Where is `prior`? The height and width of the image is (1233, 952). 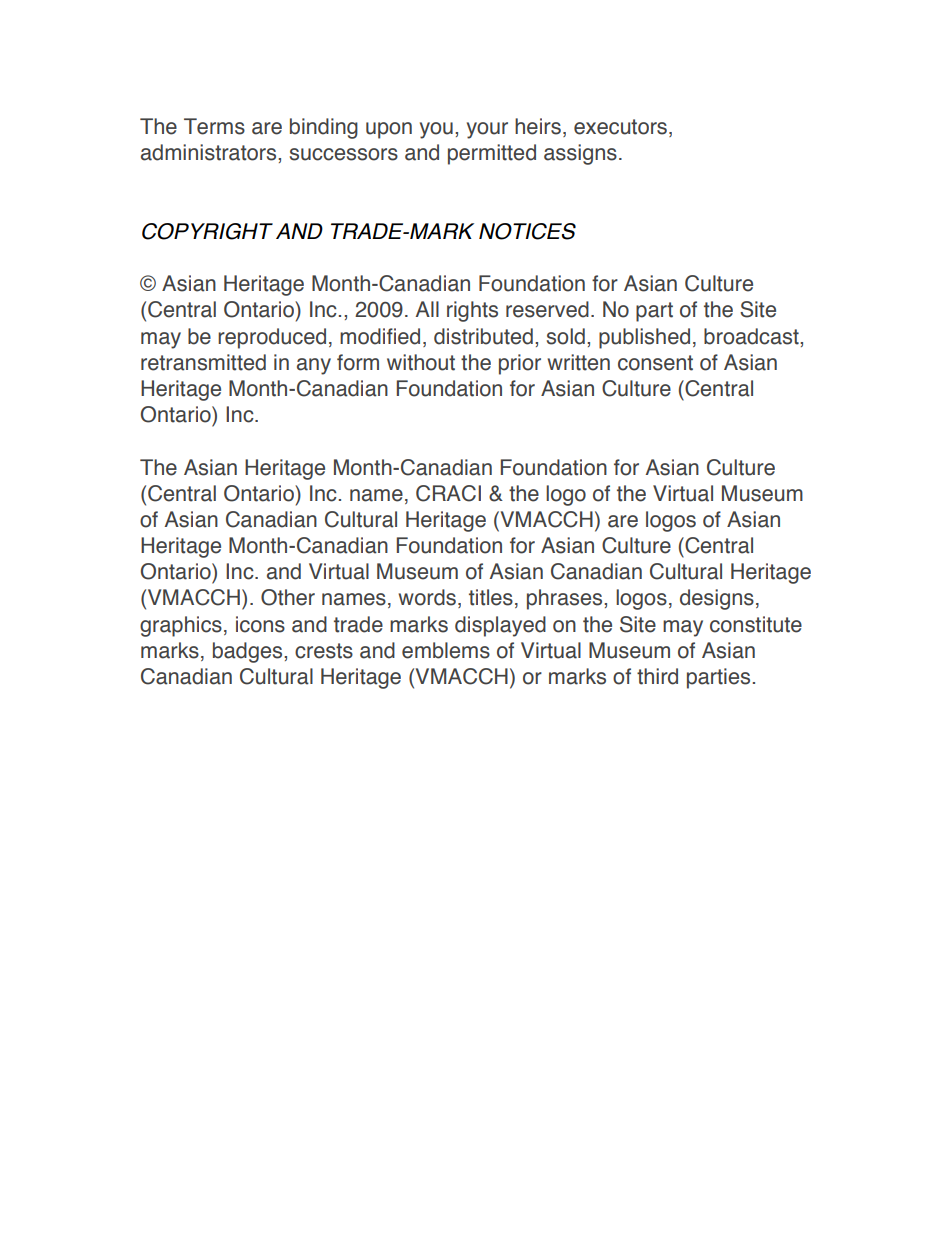
prior is located at coordinates (520, 364).
